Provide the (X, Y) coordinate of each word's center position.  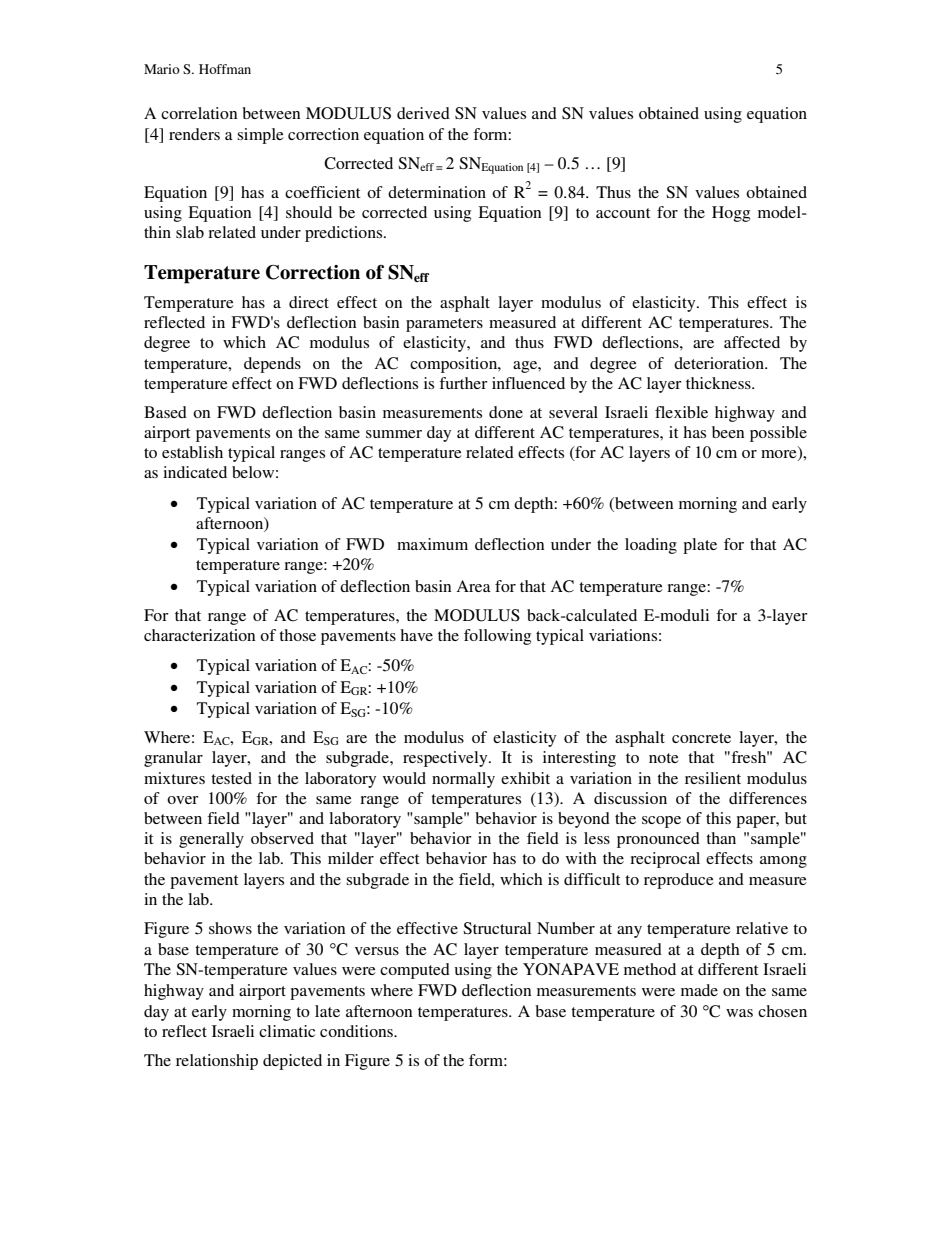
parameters (444, 325)
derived (423, 113)
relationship (217, 1062)
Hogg (731, 214)
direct (309, 302)
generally (211, 840)
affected (752, 342)
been (728, 432)
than (721, 838)
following (497, 637)
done (506, 412)
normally (463, 780)
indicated (195, 472)
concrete (701, 738)
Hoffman (225, 69)
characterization (199, 635)
